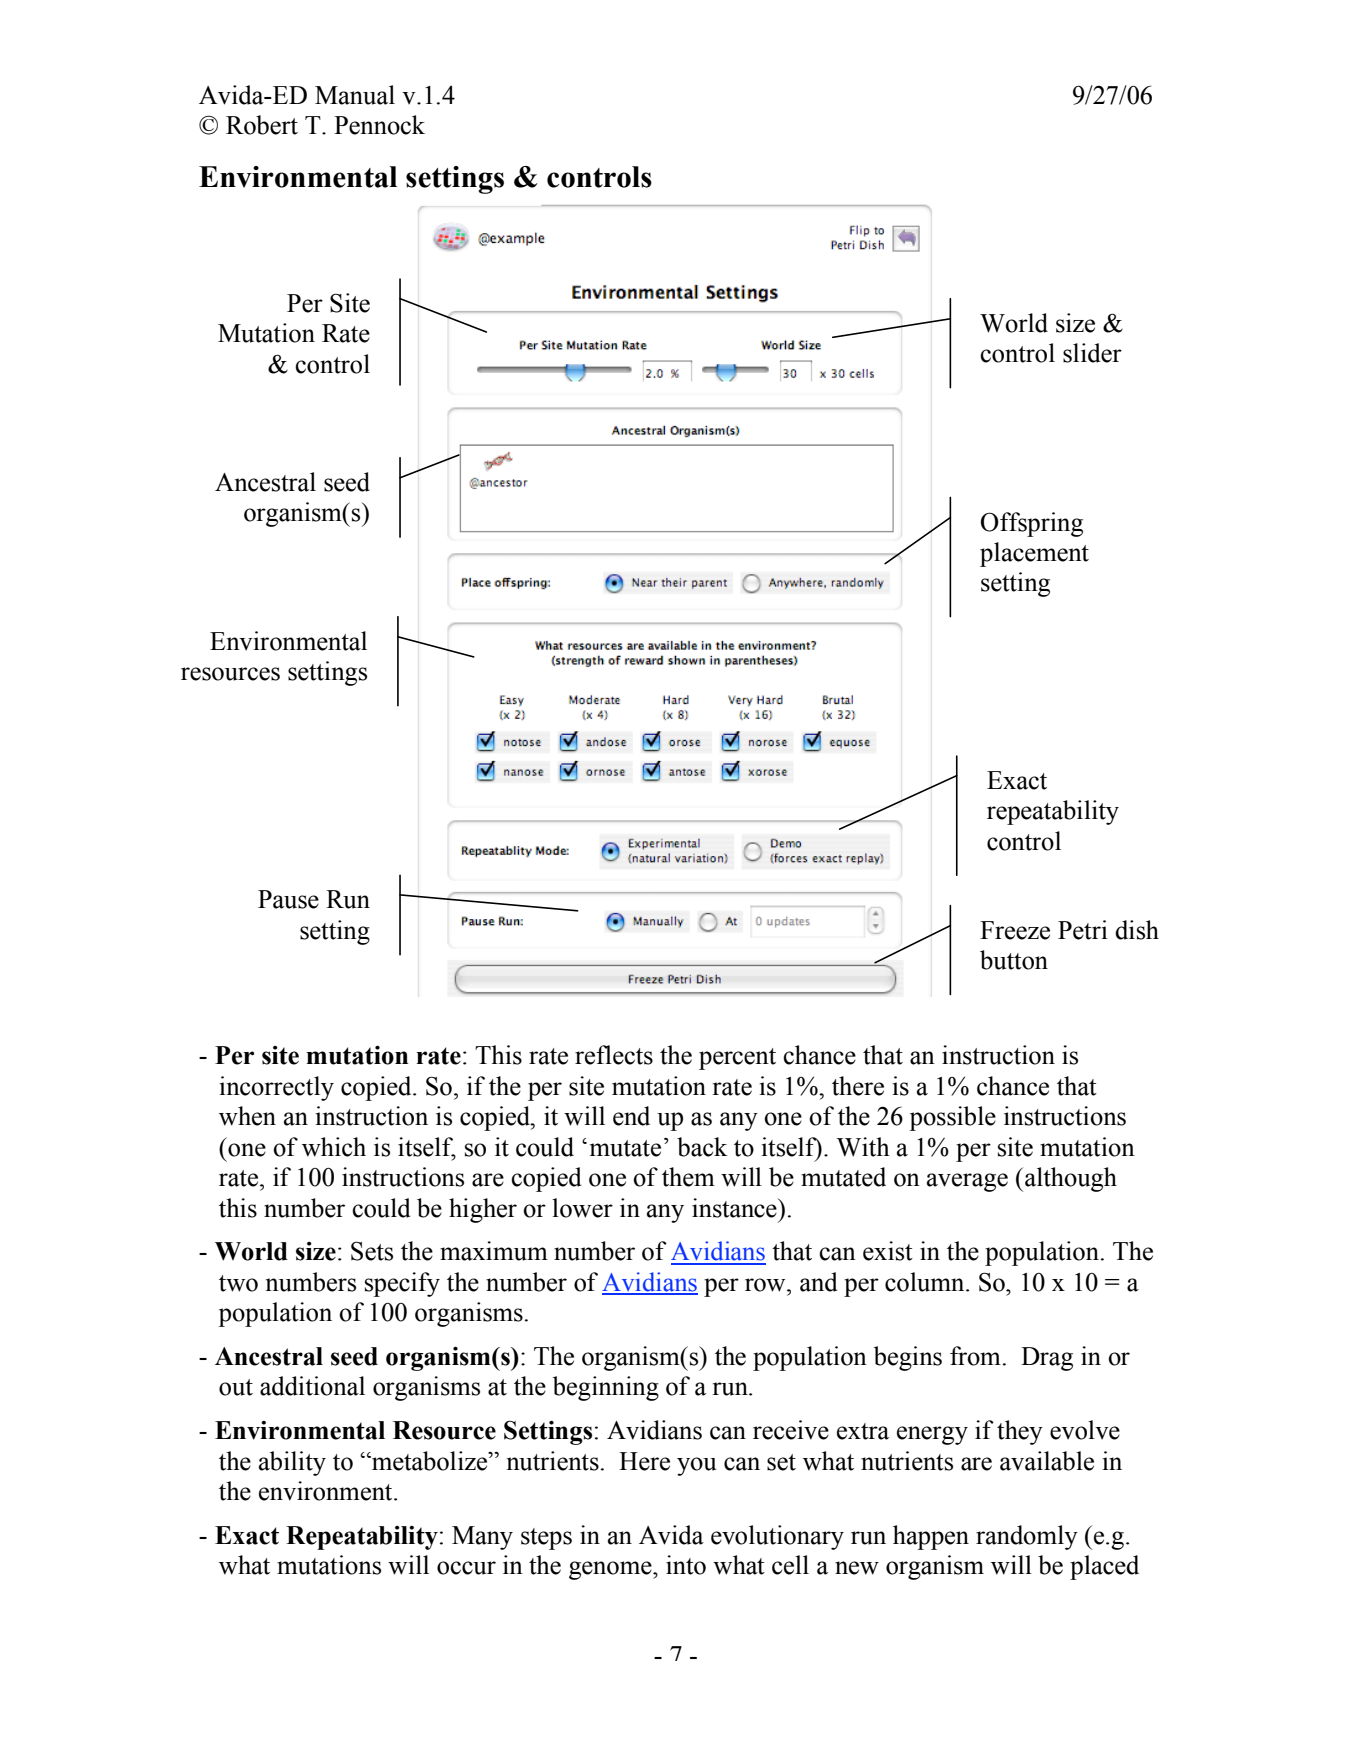  Describe the element at coordinates (288, 899) in the screenshot. I see `Pause` at that location.
